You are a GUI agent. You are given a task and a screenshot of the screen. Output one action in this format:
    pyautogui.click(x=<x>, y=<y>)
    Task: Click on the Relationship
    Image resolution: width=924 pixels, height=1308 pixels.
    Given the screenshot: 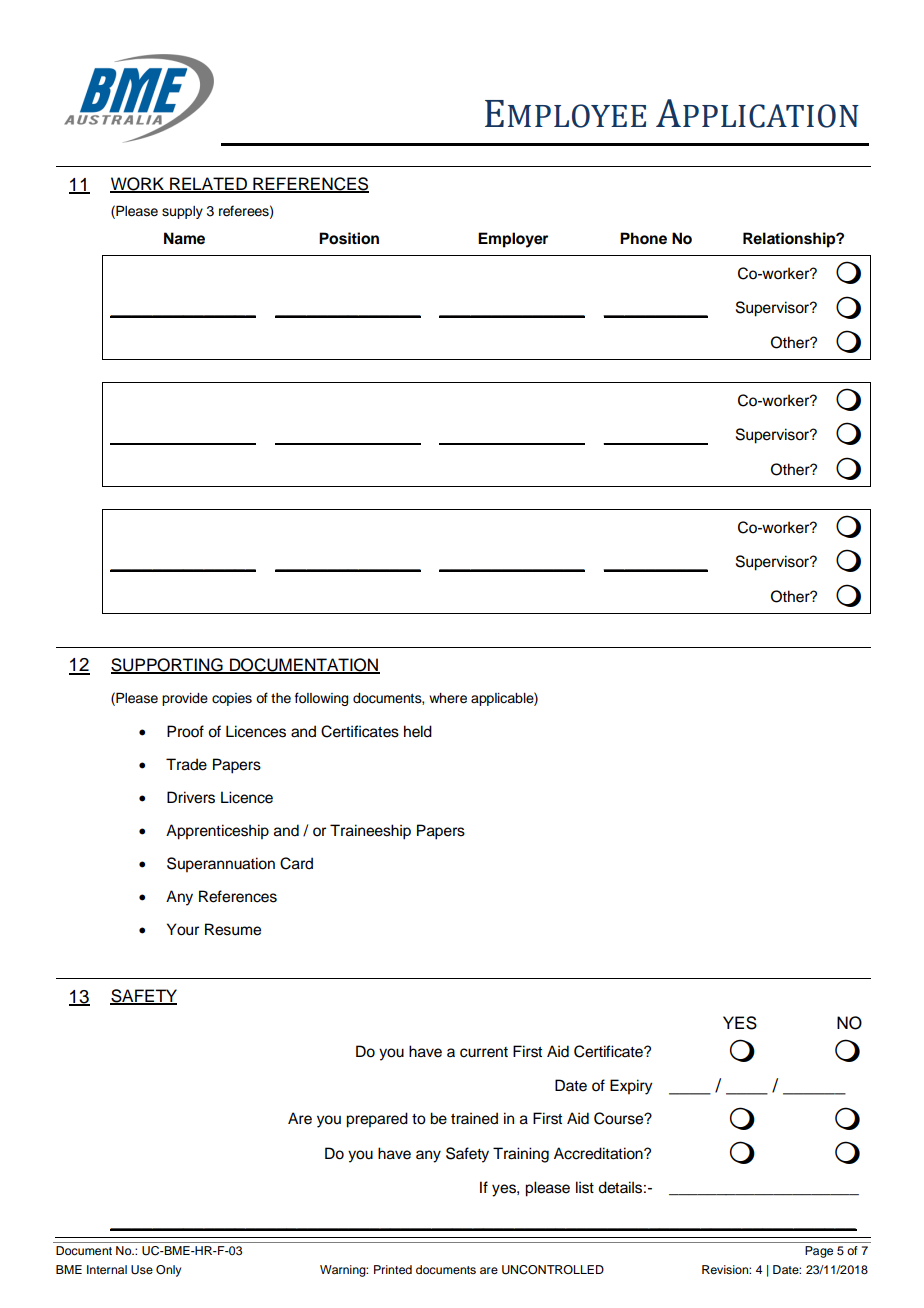 What is the action you would take?
    pyautogui.click(x=790, y=240)
